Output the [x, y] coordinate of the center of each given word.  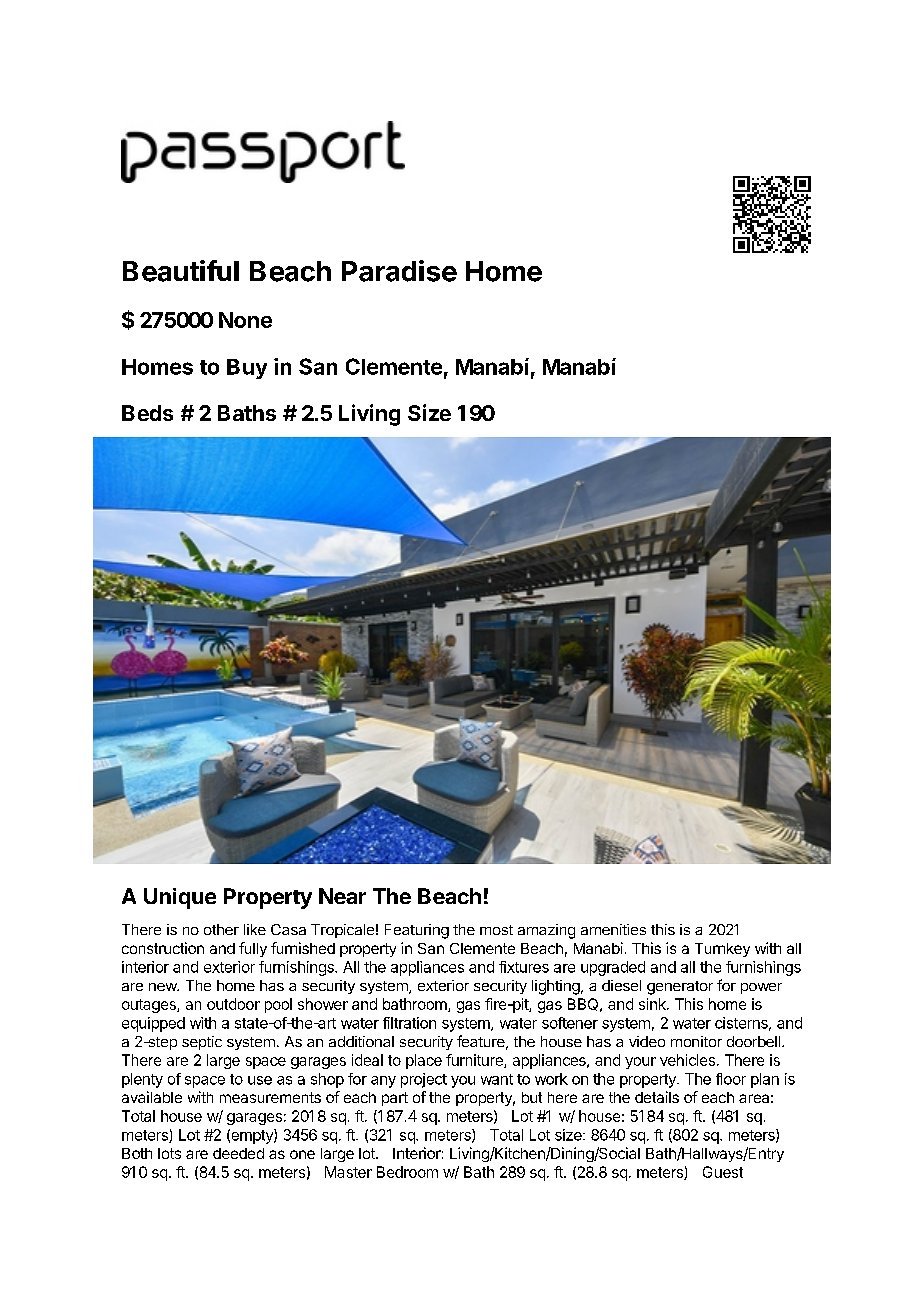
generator [680, 988]
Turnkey [722, 950]
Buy [247, 369]
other [221, 929]
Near [342, 896]
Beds [147, 413]
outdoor [233, 1004]
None [245, 320]
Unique [180, 898]
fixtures [524, 967]
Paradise [399, 271]
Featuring [417, 931]
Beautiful [181, 271]
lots [169, 1153]
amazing [546, 931]
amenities [613, 929]
